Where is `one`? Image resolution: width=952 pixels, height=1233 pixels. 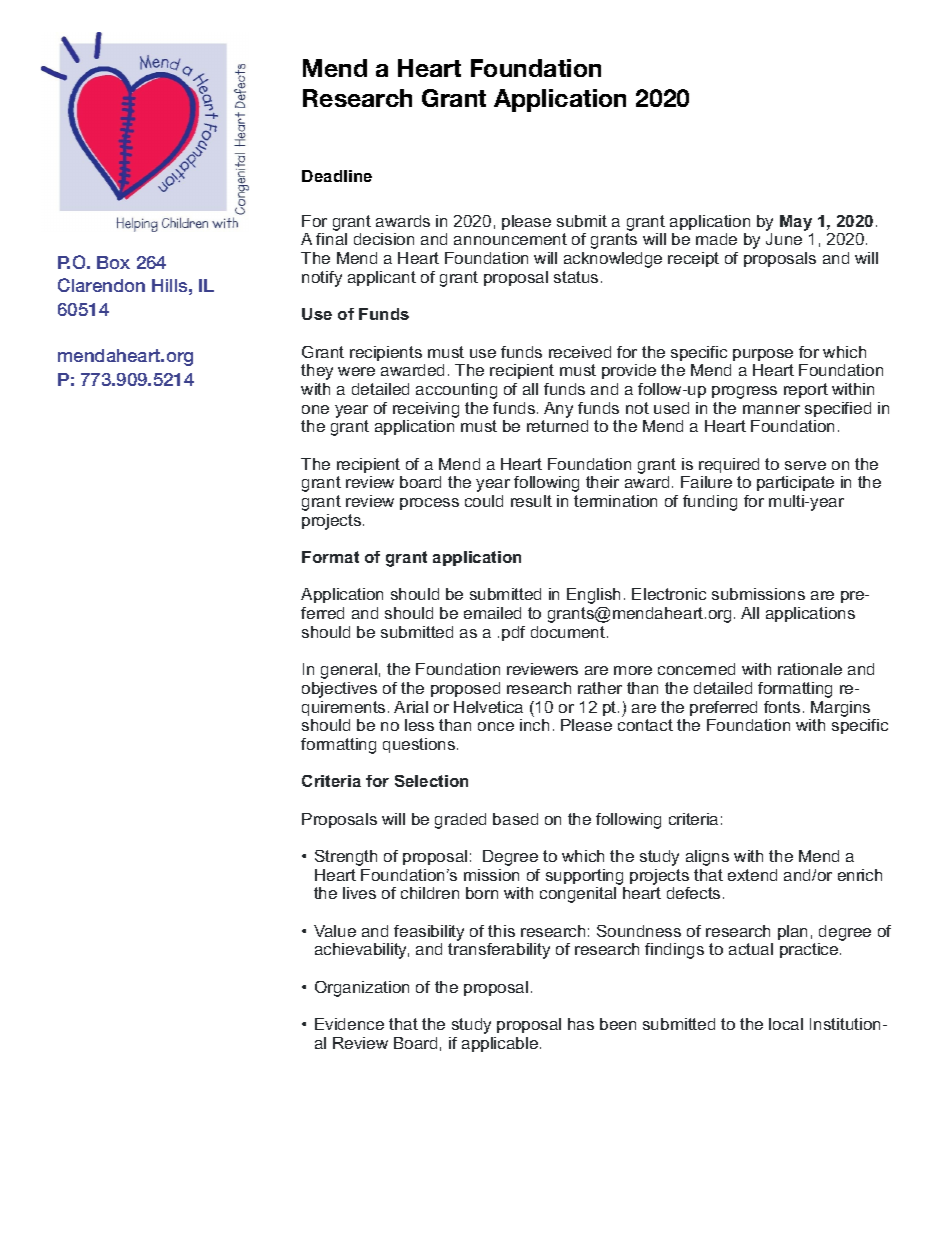
one is located at coordinates (315, 409).
